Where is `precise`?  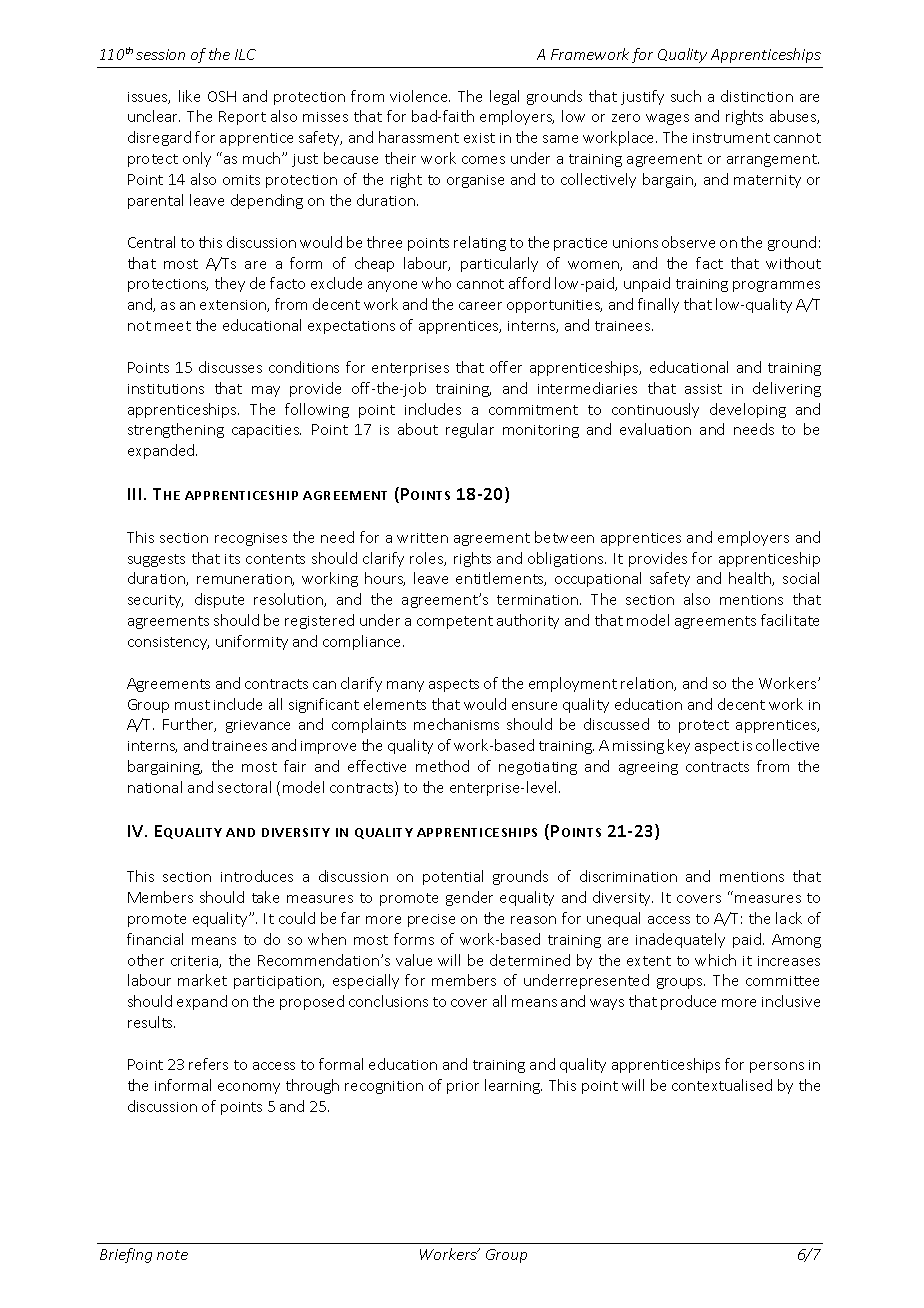 precise is located at coordinates (431, 920).
